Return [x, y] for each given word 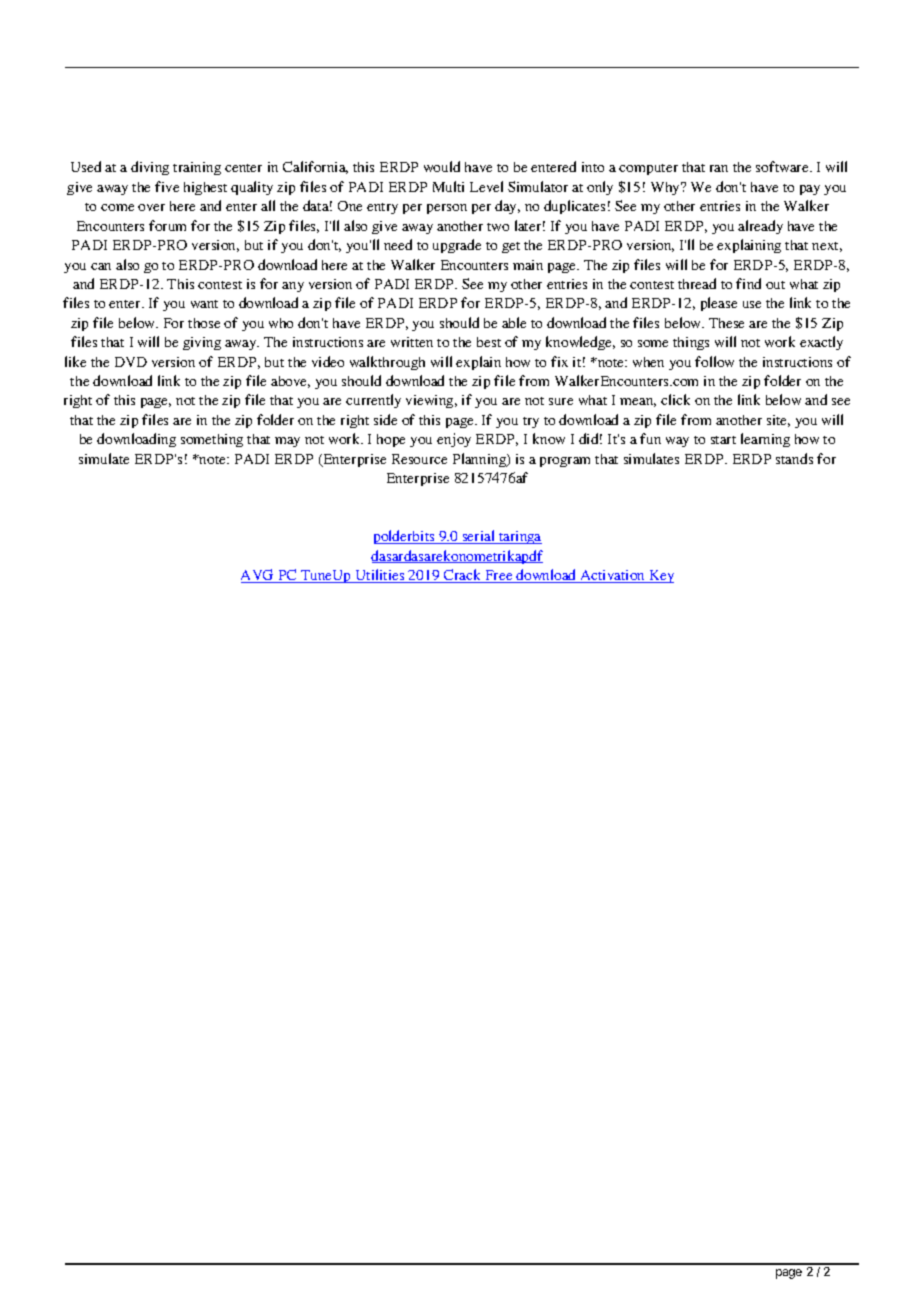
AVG [258, 576]
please [719, 304]
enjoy [454, 440]
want [204, 304]
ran [719, 168]
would [442, 166]
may [287, 442]
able [514, 322]
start [723, 440]
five [167, 186]
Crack [463, 576]
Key [660, 576]
